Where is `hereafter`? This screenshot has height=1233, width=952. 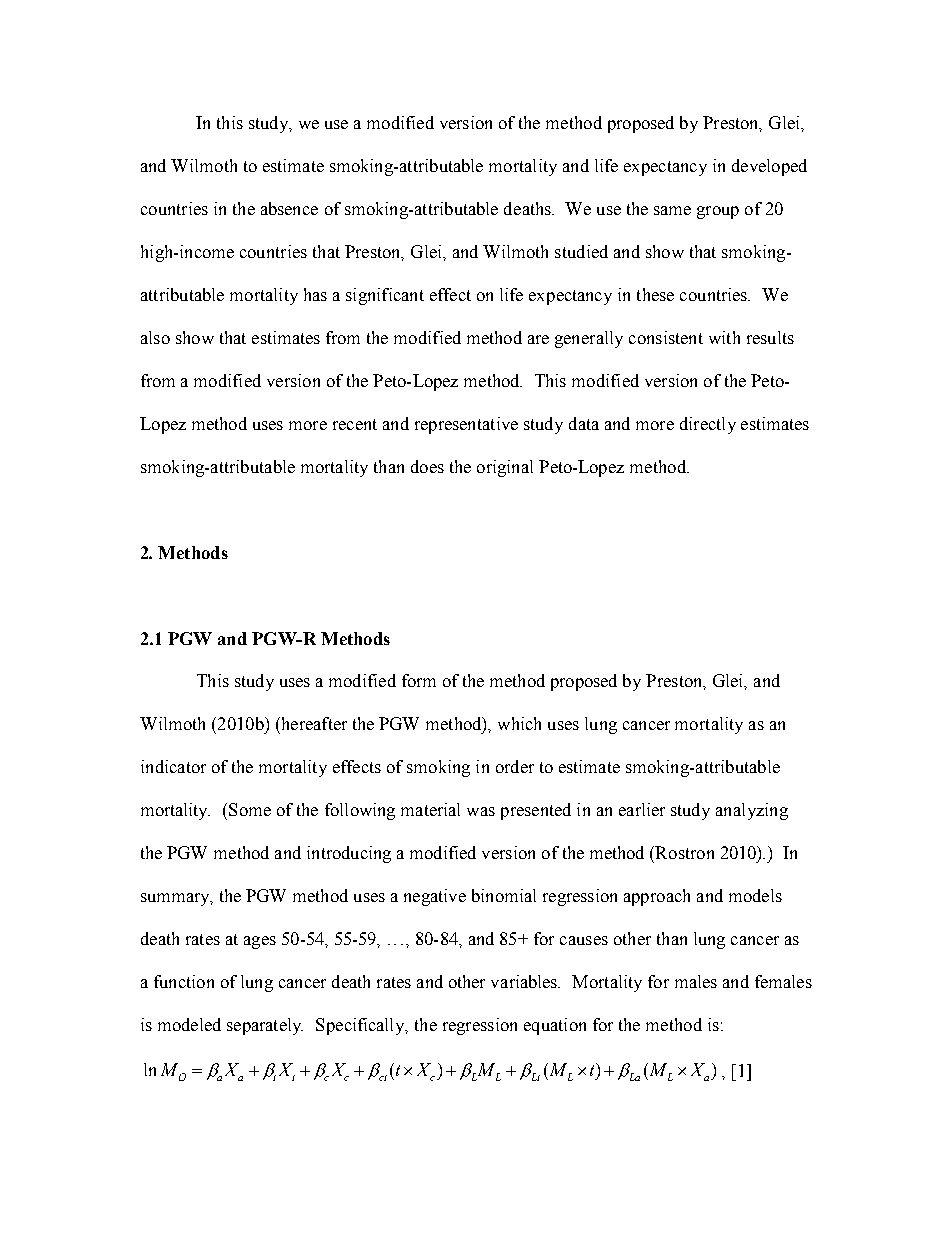
hereafter is located at coordinates (313, 723).
